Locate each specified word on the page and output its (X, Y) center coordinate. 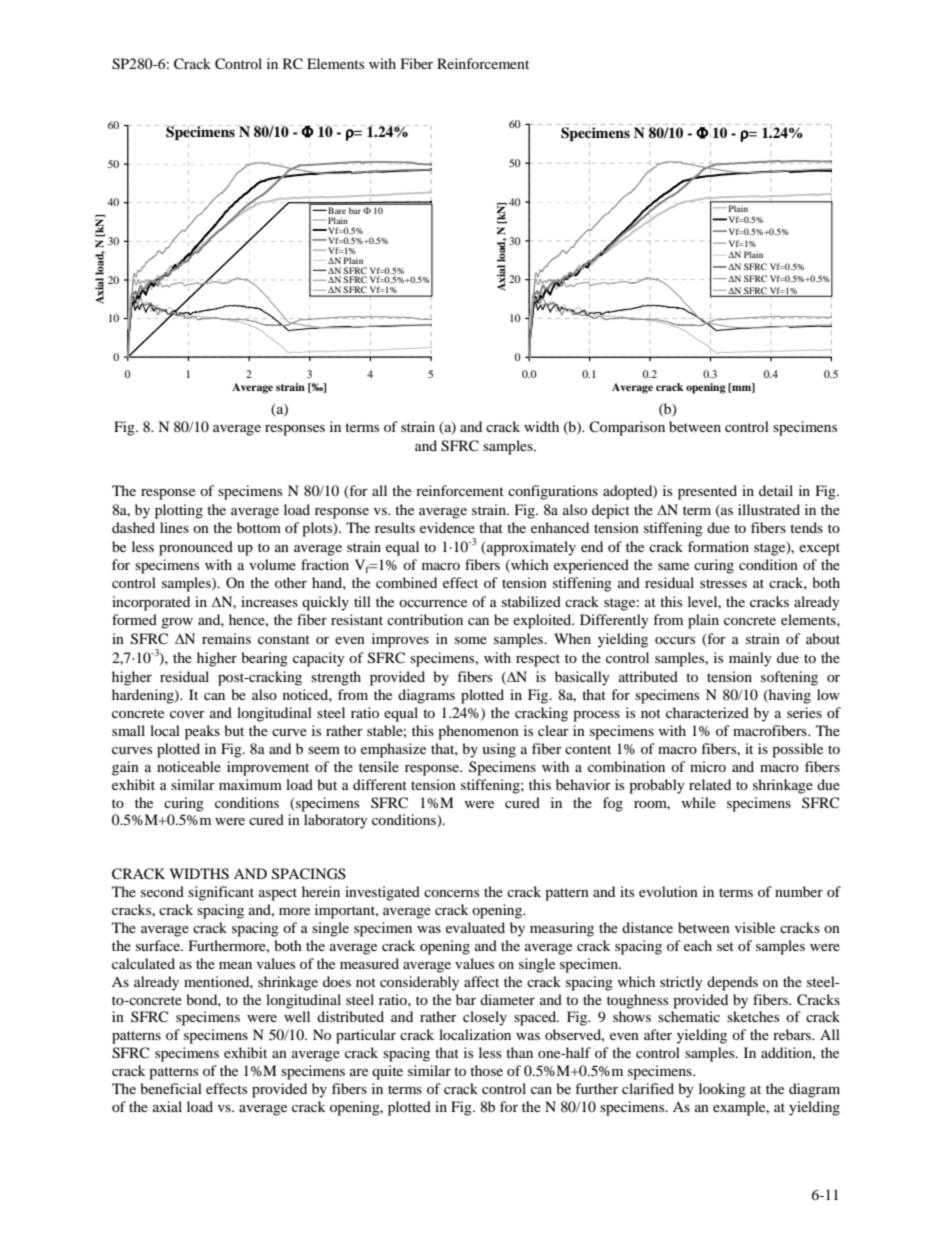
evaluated (475, 927)
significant (221, 893)
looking (722, 1090)
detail (776, 490)
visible (755, 927)
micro (708, 766)
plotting (179, 511)
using (499, 750)
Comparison (627, 428)
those (486, 1070)
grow (177, 623)
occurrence (433, 603)
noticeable (189, 766)
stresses (723, 583)
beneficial (171, 1088)
